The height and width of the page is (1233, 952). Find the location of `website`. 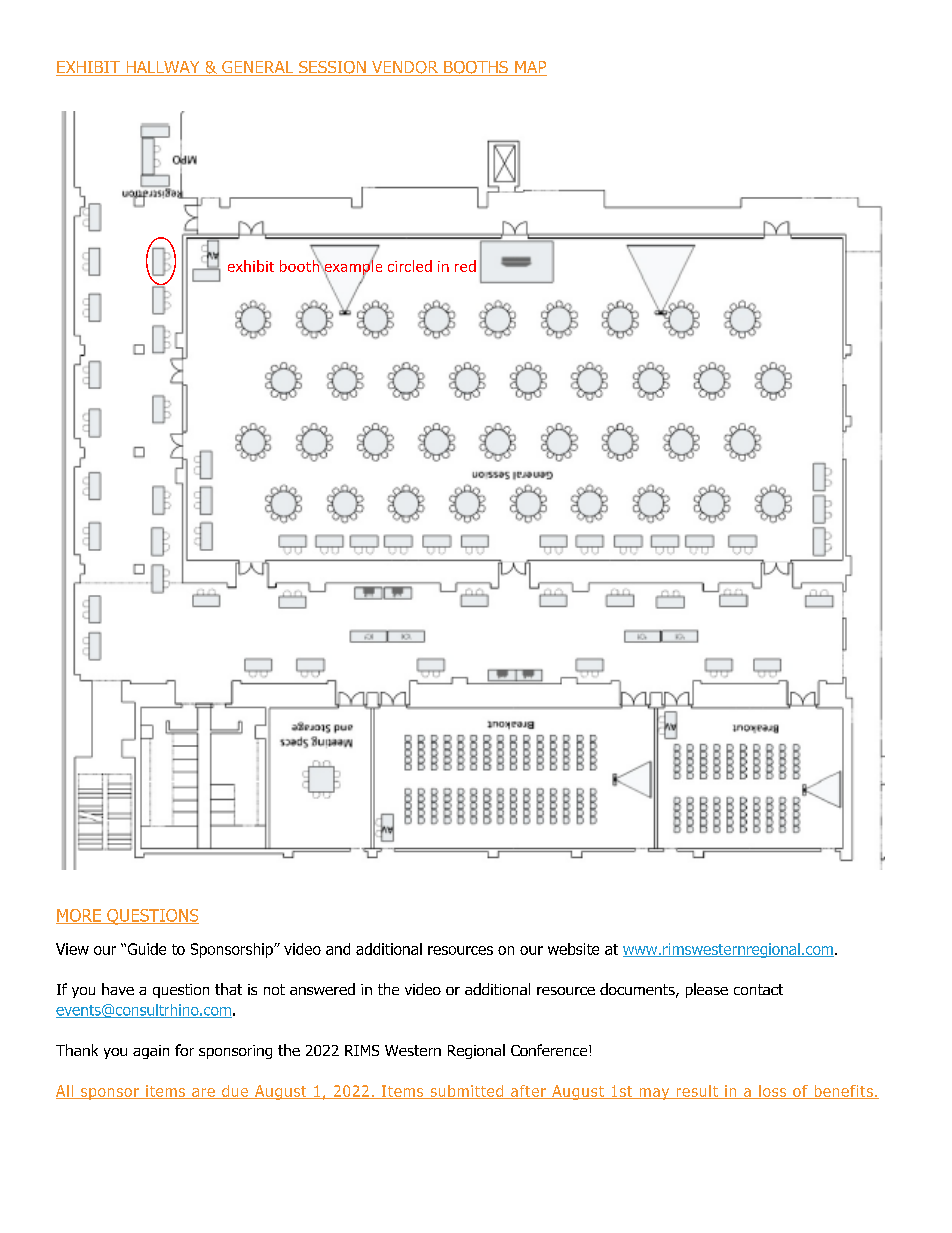

website is located at coordinates (573, 949).
